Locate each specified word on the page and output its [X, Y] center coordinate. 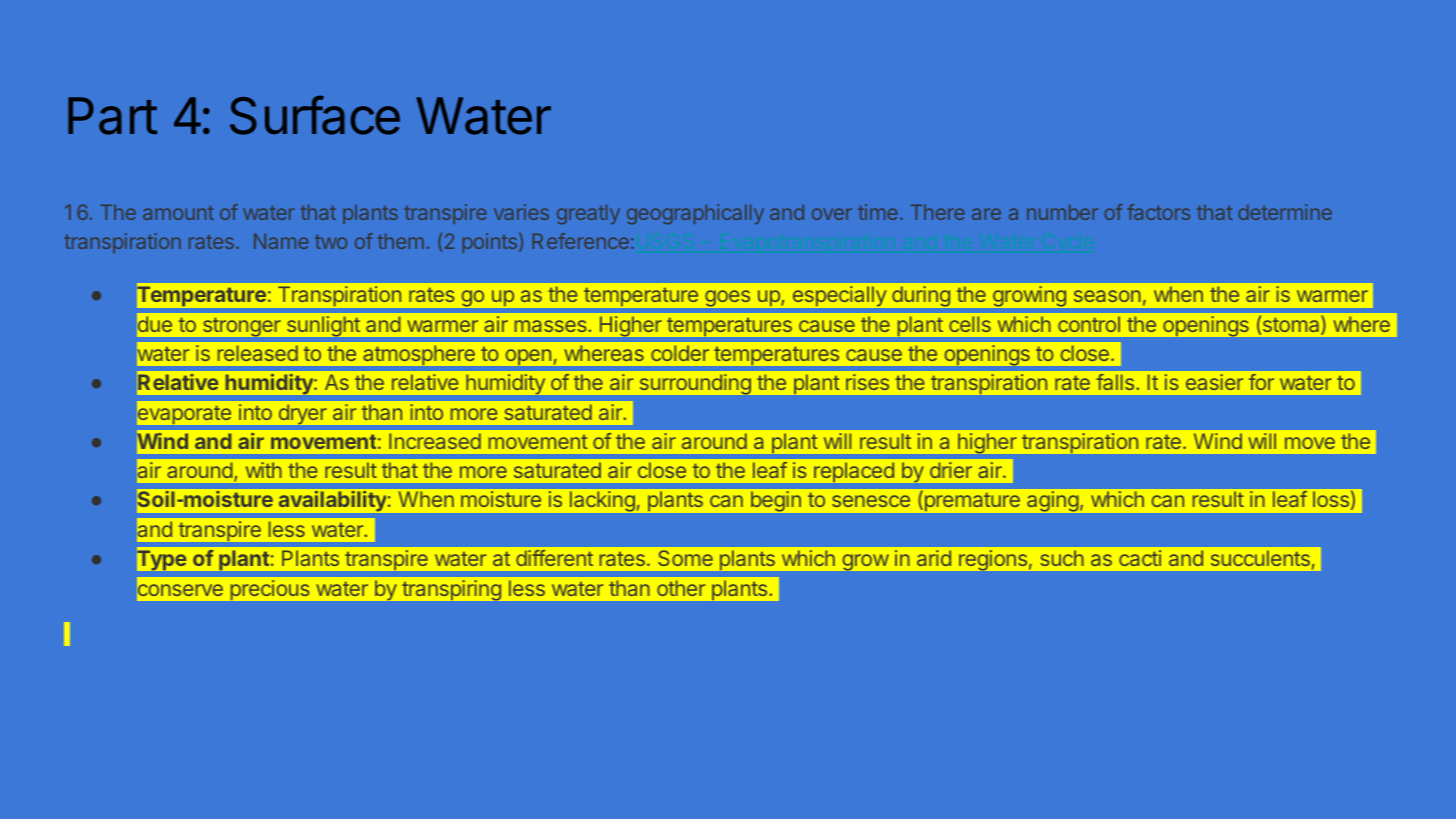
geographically [695, 214]
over [832, 214]
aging [1052, 501]
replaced [854, 472]
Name [281, 241]
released [258, 353]
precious [270, 590]
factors [1158, 212]
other [681, 588]
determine [1285, 212]
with [264, 470]
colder [680, 353]
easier [1214, 382]
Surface [315, 115]
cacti [1140, 558]
